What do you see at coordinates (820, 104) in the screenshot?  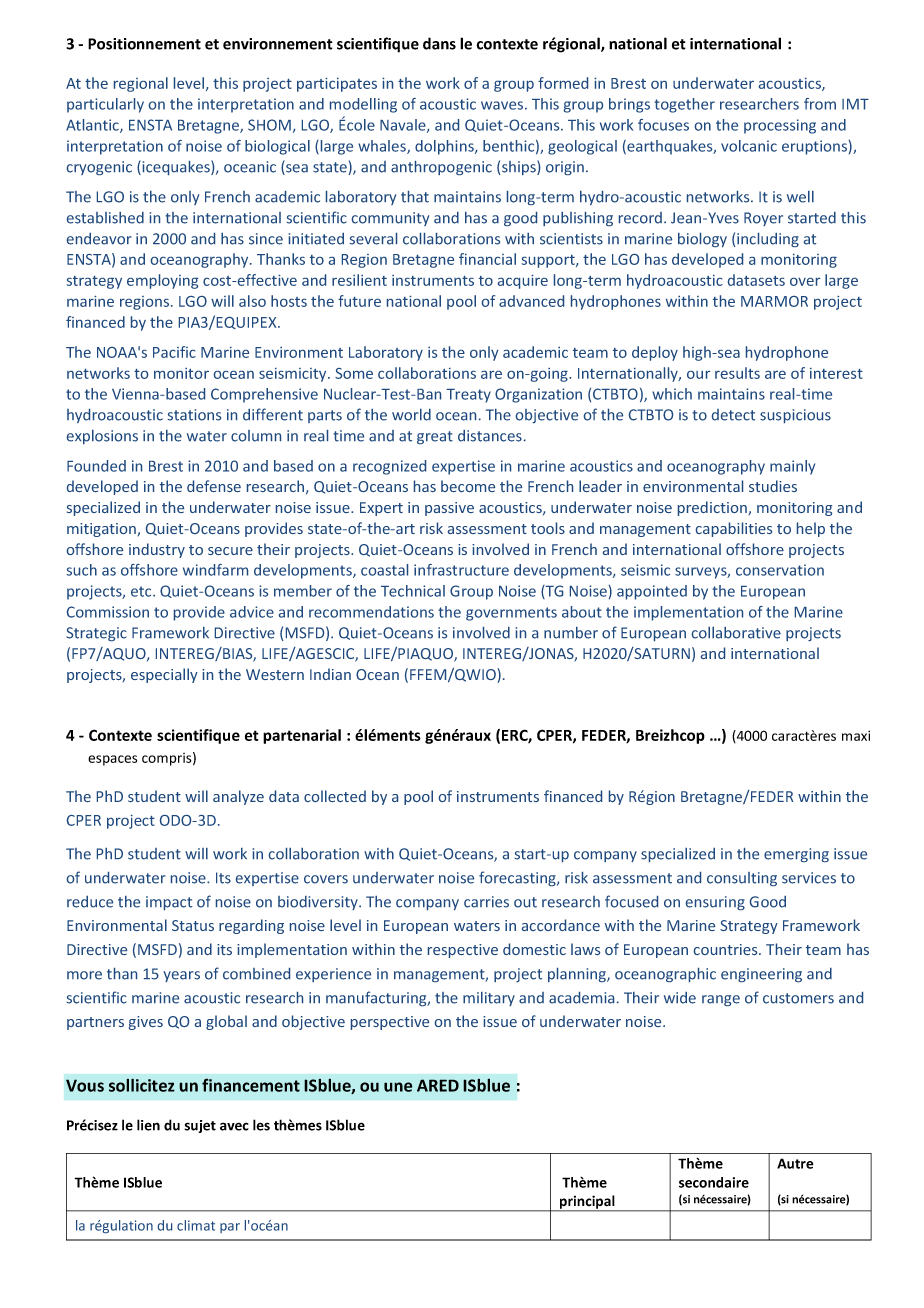 I see `from` at bounding box center [820, 104].
